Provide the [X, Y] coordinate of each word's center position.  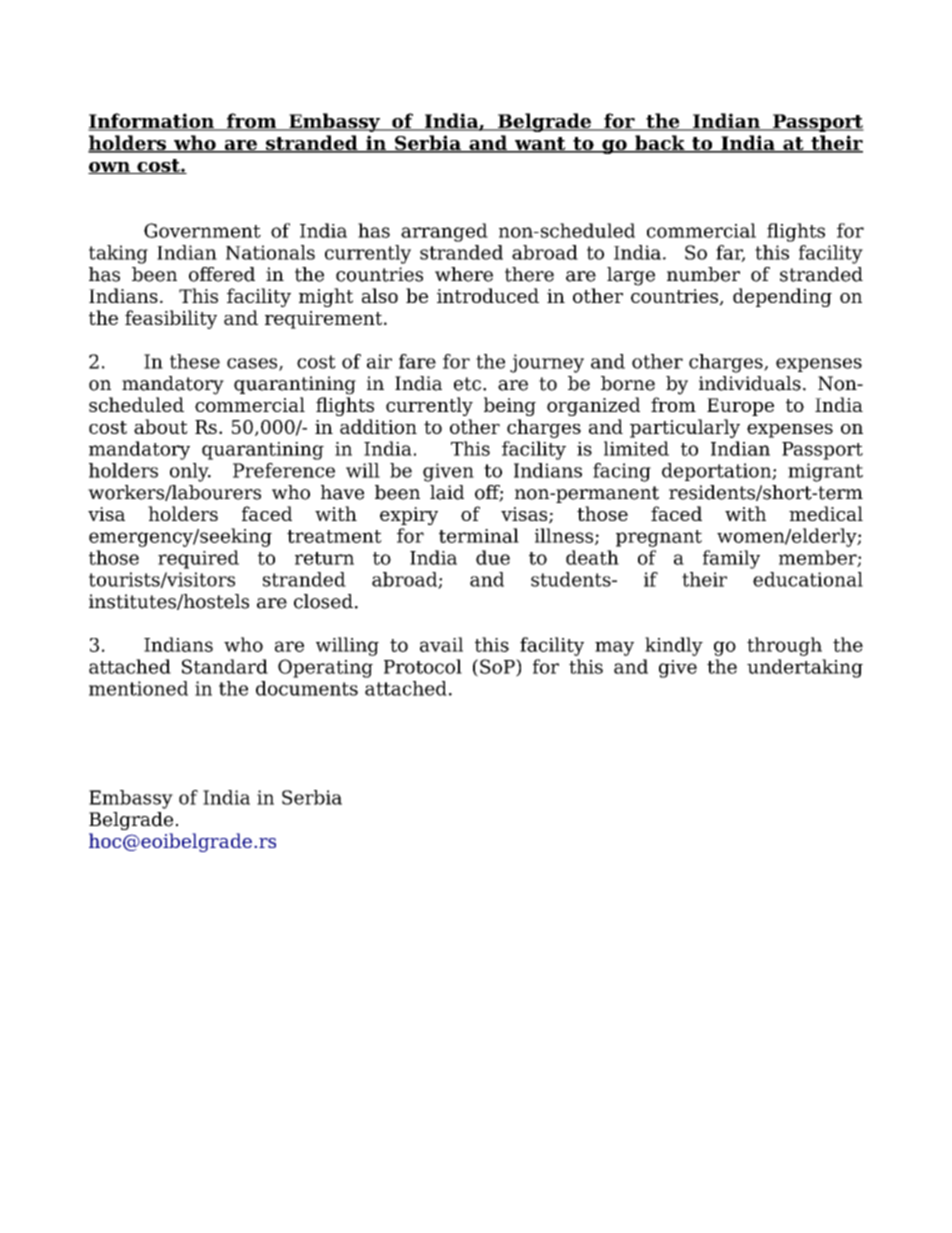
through [784, 646]
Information [152, 122]
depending [782, 297]
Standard [225, 666]
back [660, 144]
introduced [488, 295]
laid [447, 492]
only [190, 472]
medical [826, 513]
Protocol [423, 666]
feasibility [171, 319]
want [540, 145]
